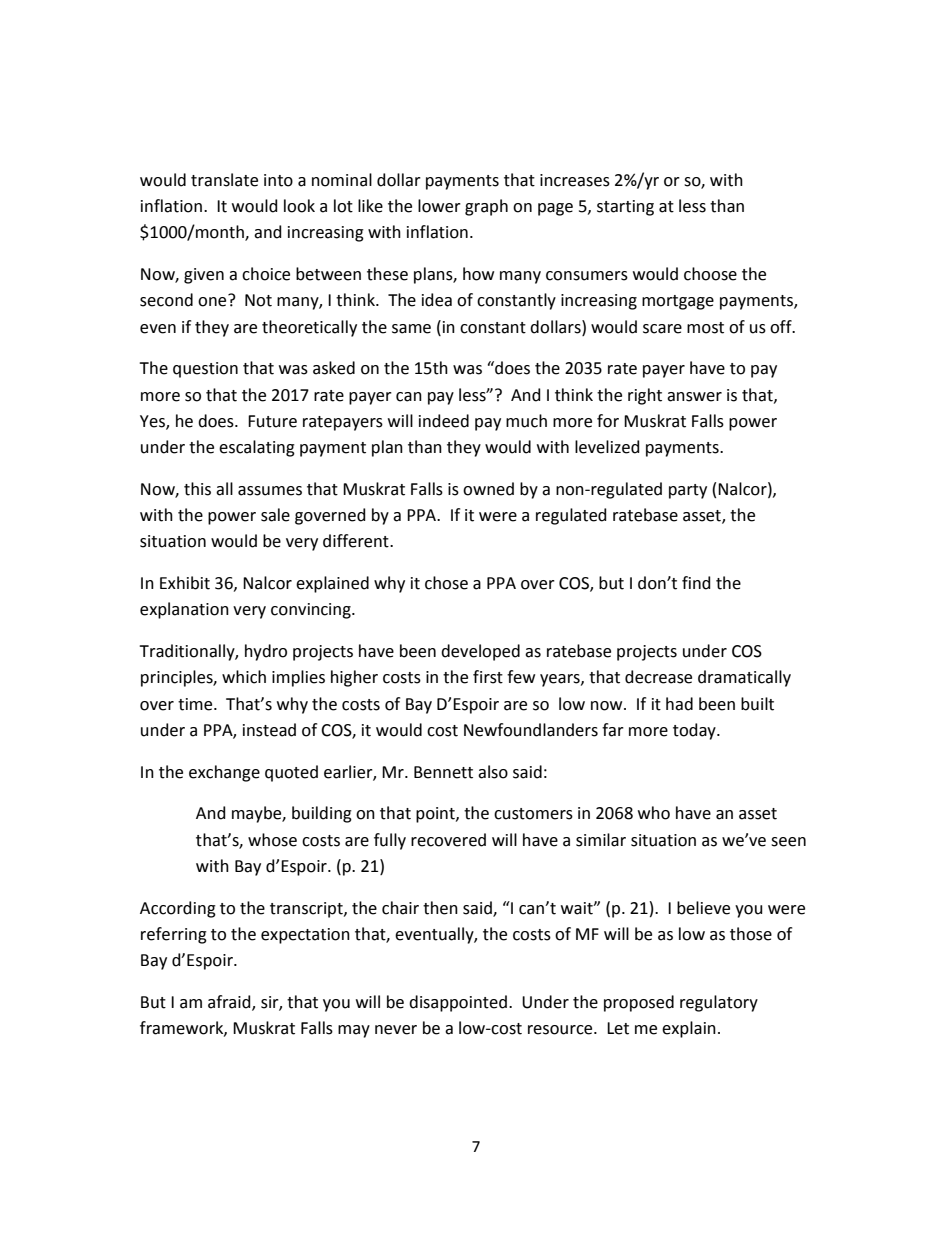  What do you see at coordinates (695, 731) in the screenshot?
I see `today` at bounding box center [695, 731].
